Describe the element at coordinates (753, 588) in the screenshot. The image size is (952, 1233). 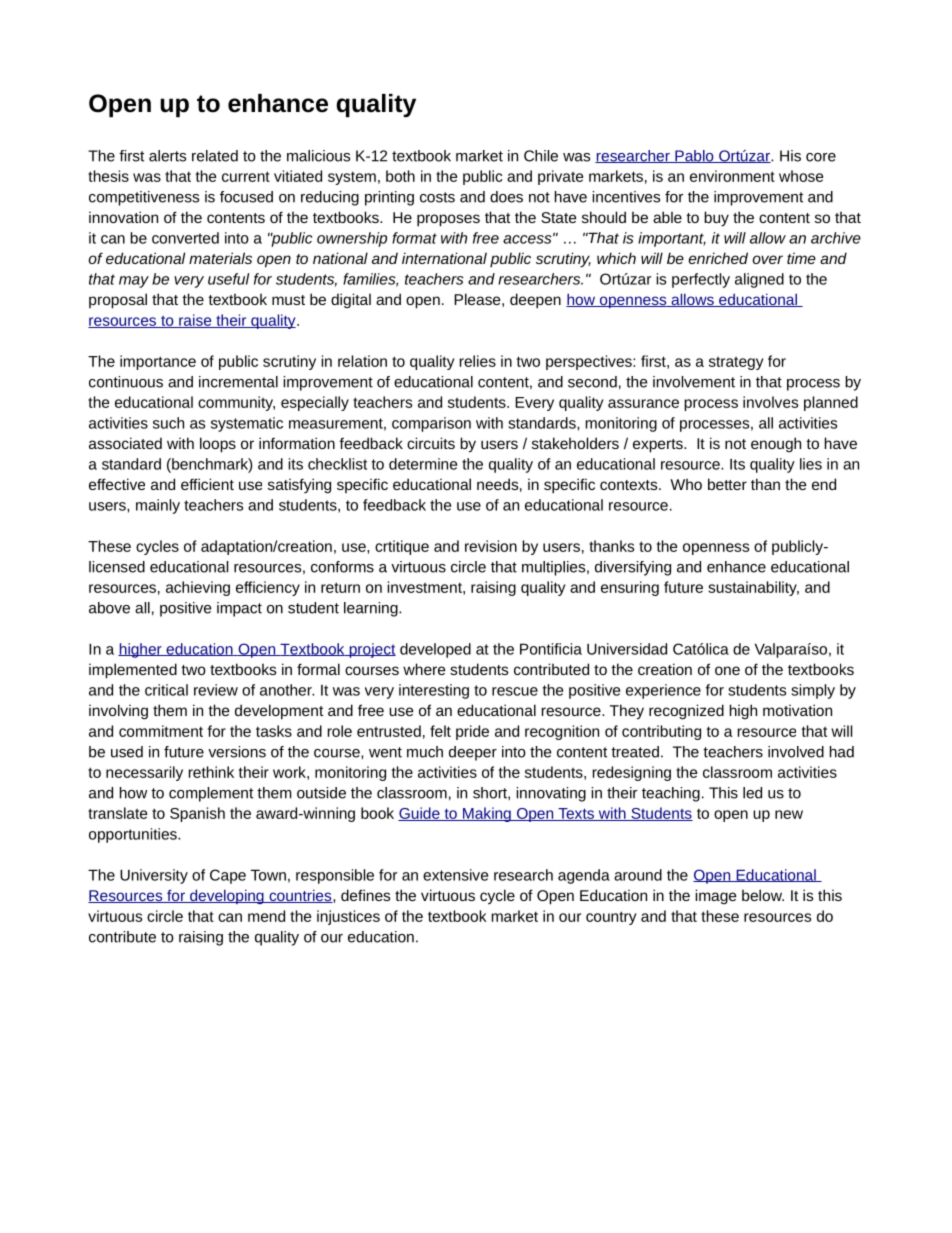
I see `sustainability` at that location.
